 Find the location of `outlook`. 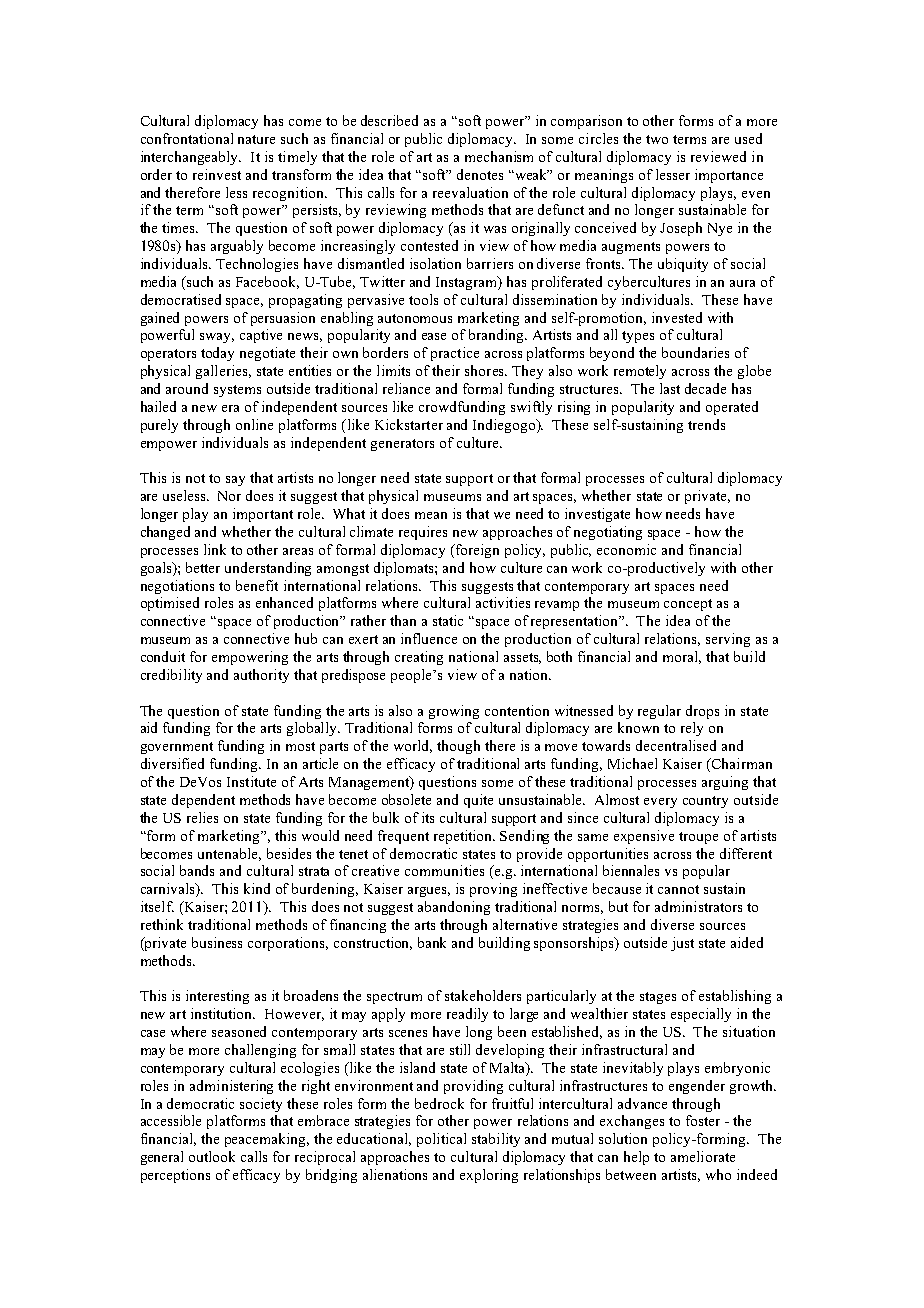

outlook is located at coordinates (212, 1156).
